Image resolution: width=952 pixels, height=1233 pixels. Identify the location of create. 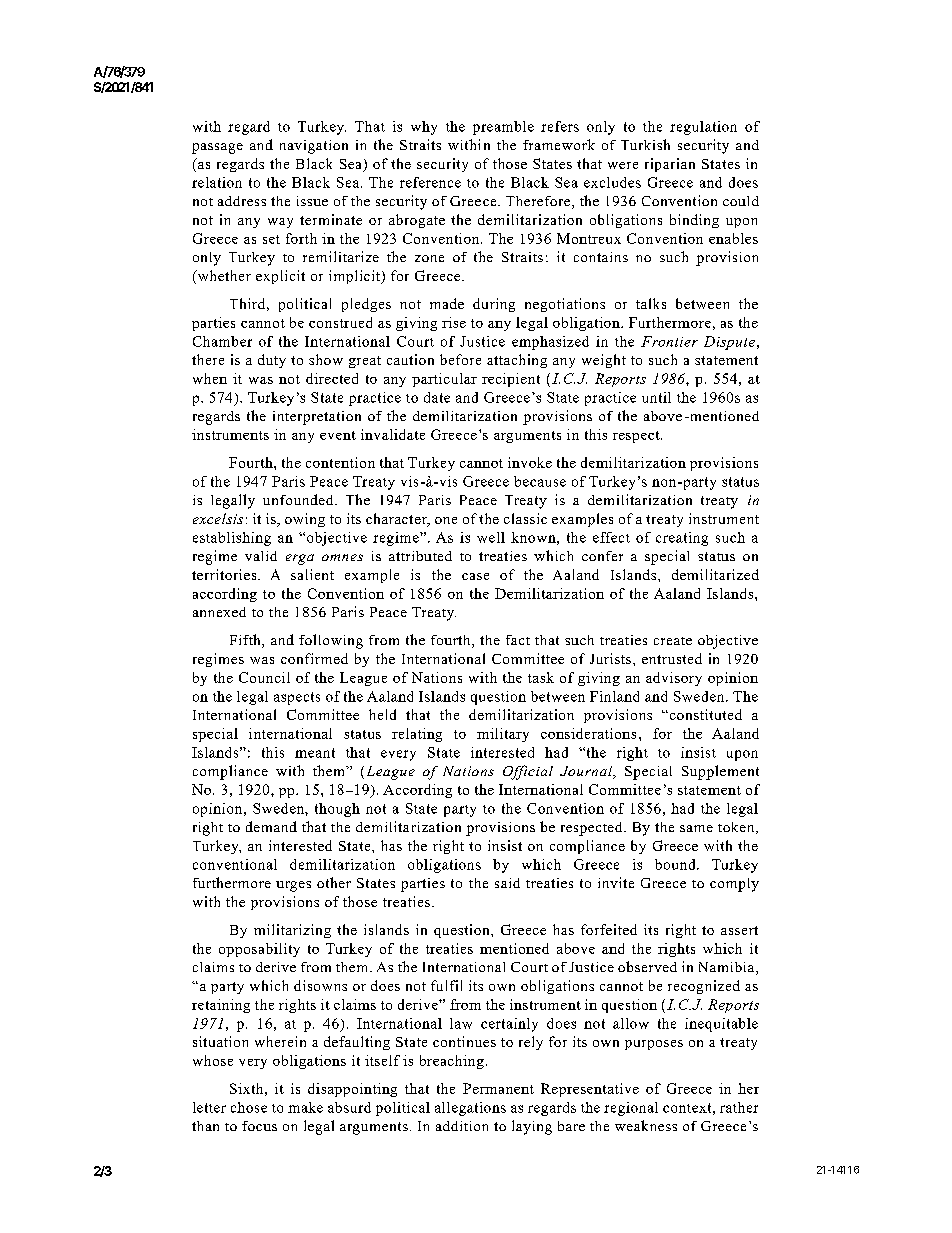
(673, 641).
